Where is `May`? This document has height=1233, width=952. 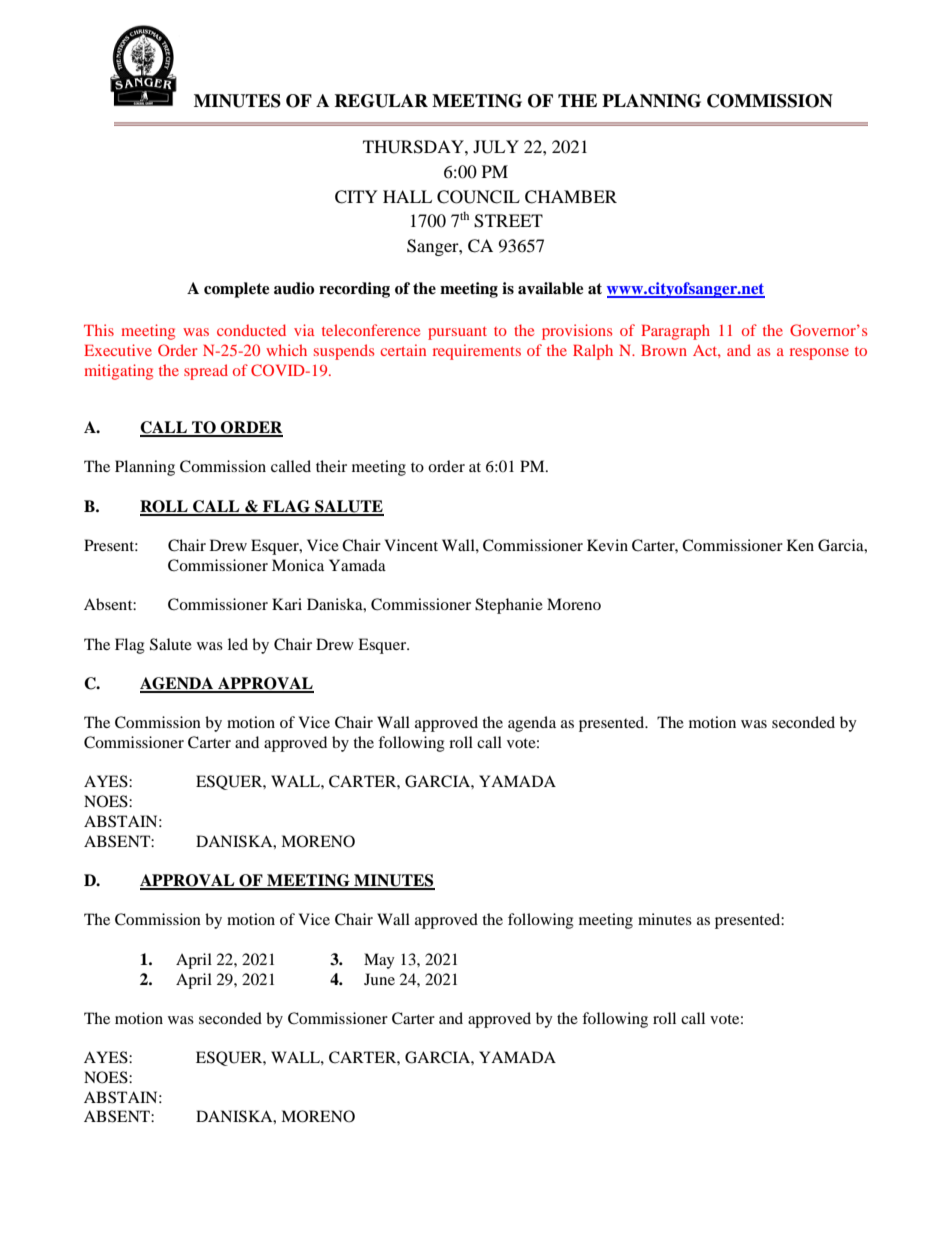
May is located at coordinates (379, 961).
